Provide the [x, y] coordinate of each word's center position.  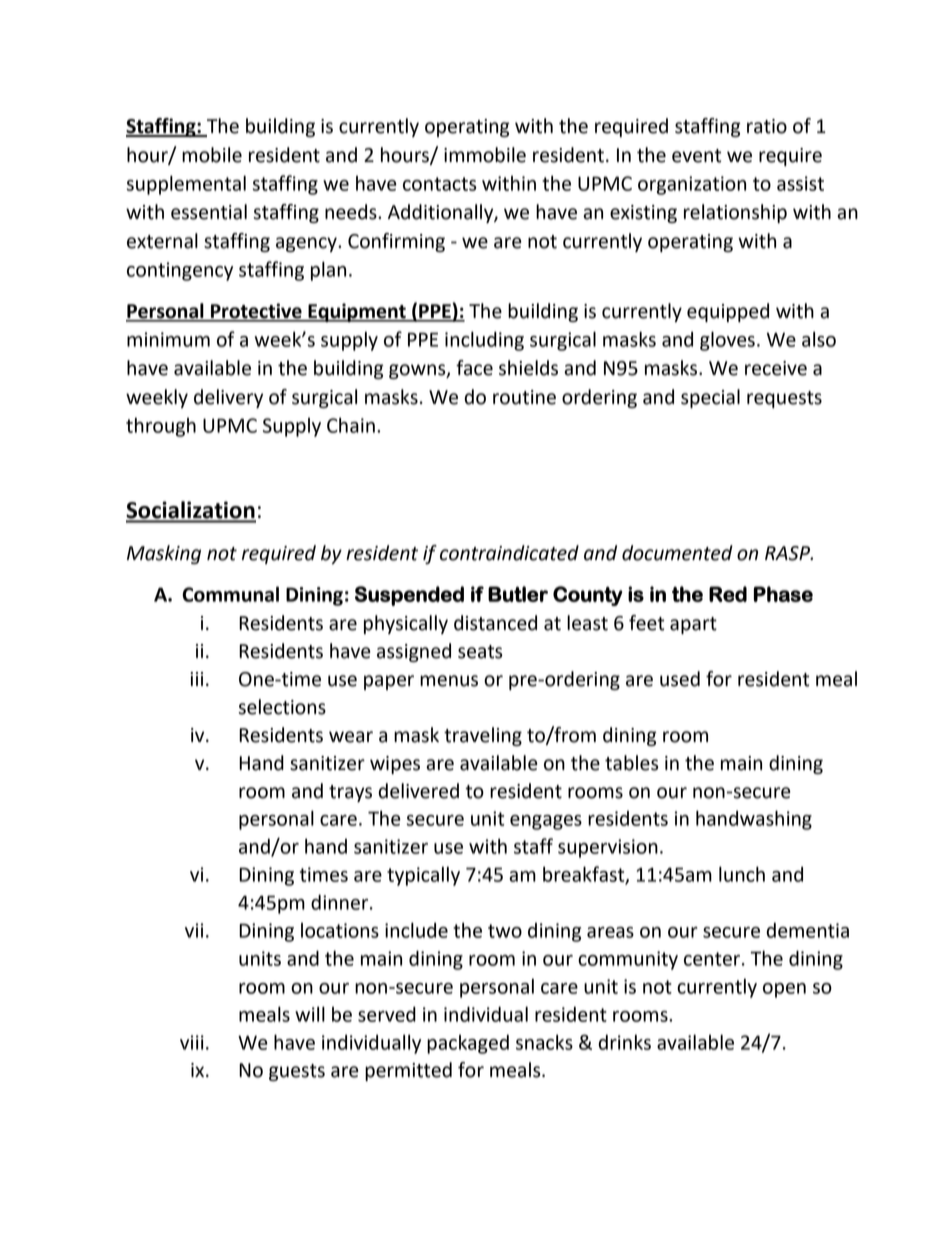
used [680, 679]
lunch [742, 874]
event [696, 156]
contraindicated [509, 553]
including [484, 341]
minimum [168, 339]
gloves [727, 341]
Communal [230, 594]
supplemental [186, 185]
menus [449, 681]
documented [677, 553]
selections [282, 707]
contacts [440, 184]
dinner [341, 902]
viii [192, 1042]
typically [423, 876]
